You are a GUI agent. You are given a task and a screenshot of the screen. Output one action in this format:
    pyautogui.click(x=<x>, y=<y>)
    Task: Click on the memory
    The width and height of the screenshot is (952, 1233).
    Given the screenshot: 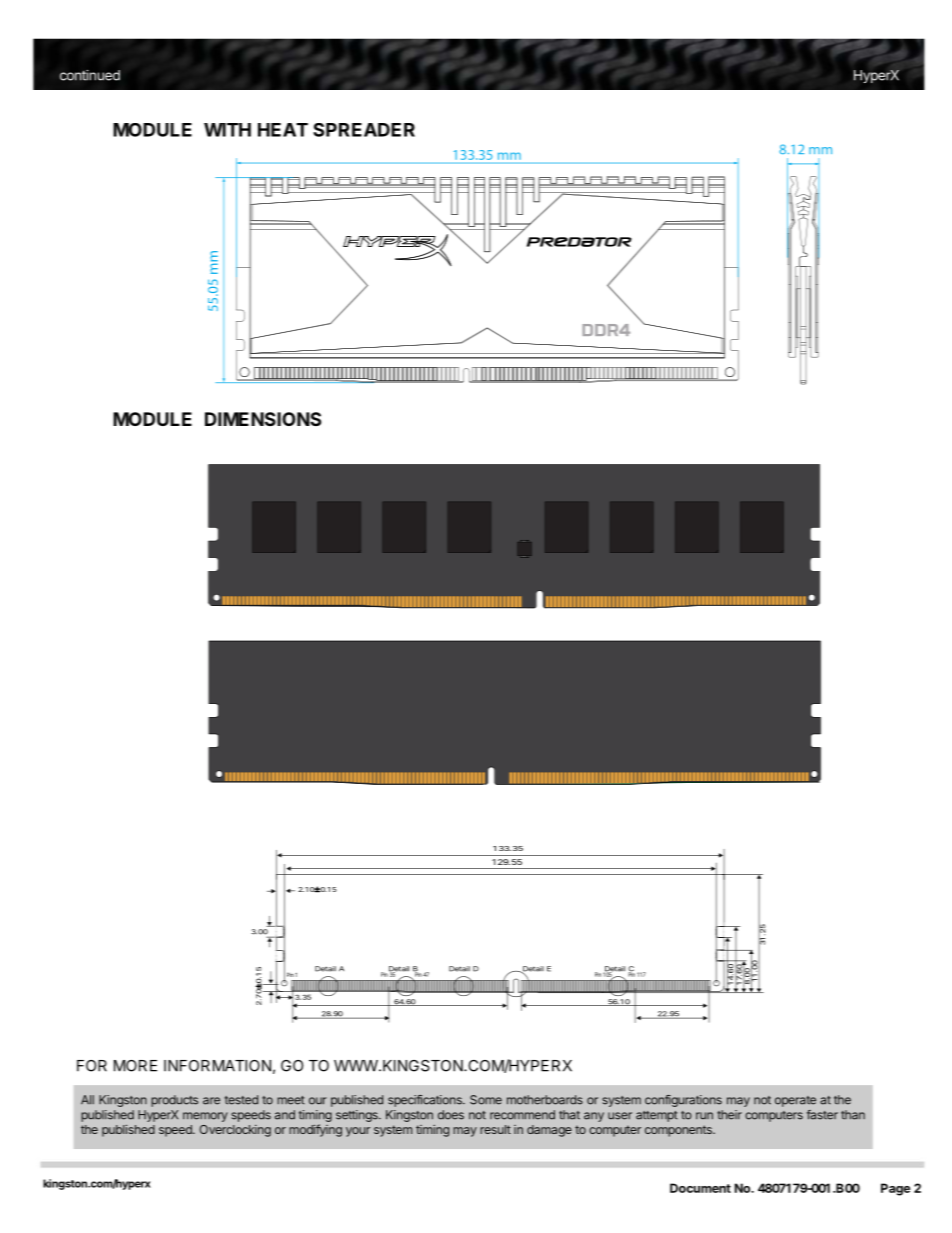 What is the action you would take?
    pyautogui.click(x=205, y=1117)
